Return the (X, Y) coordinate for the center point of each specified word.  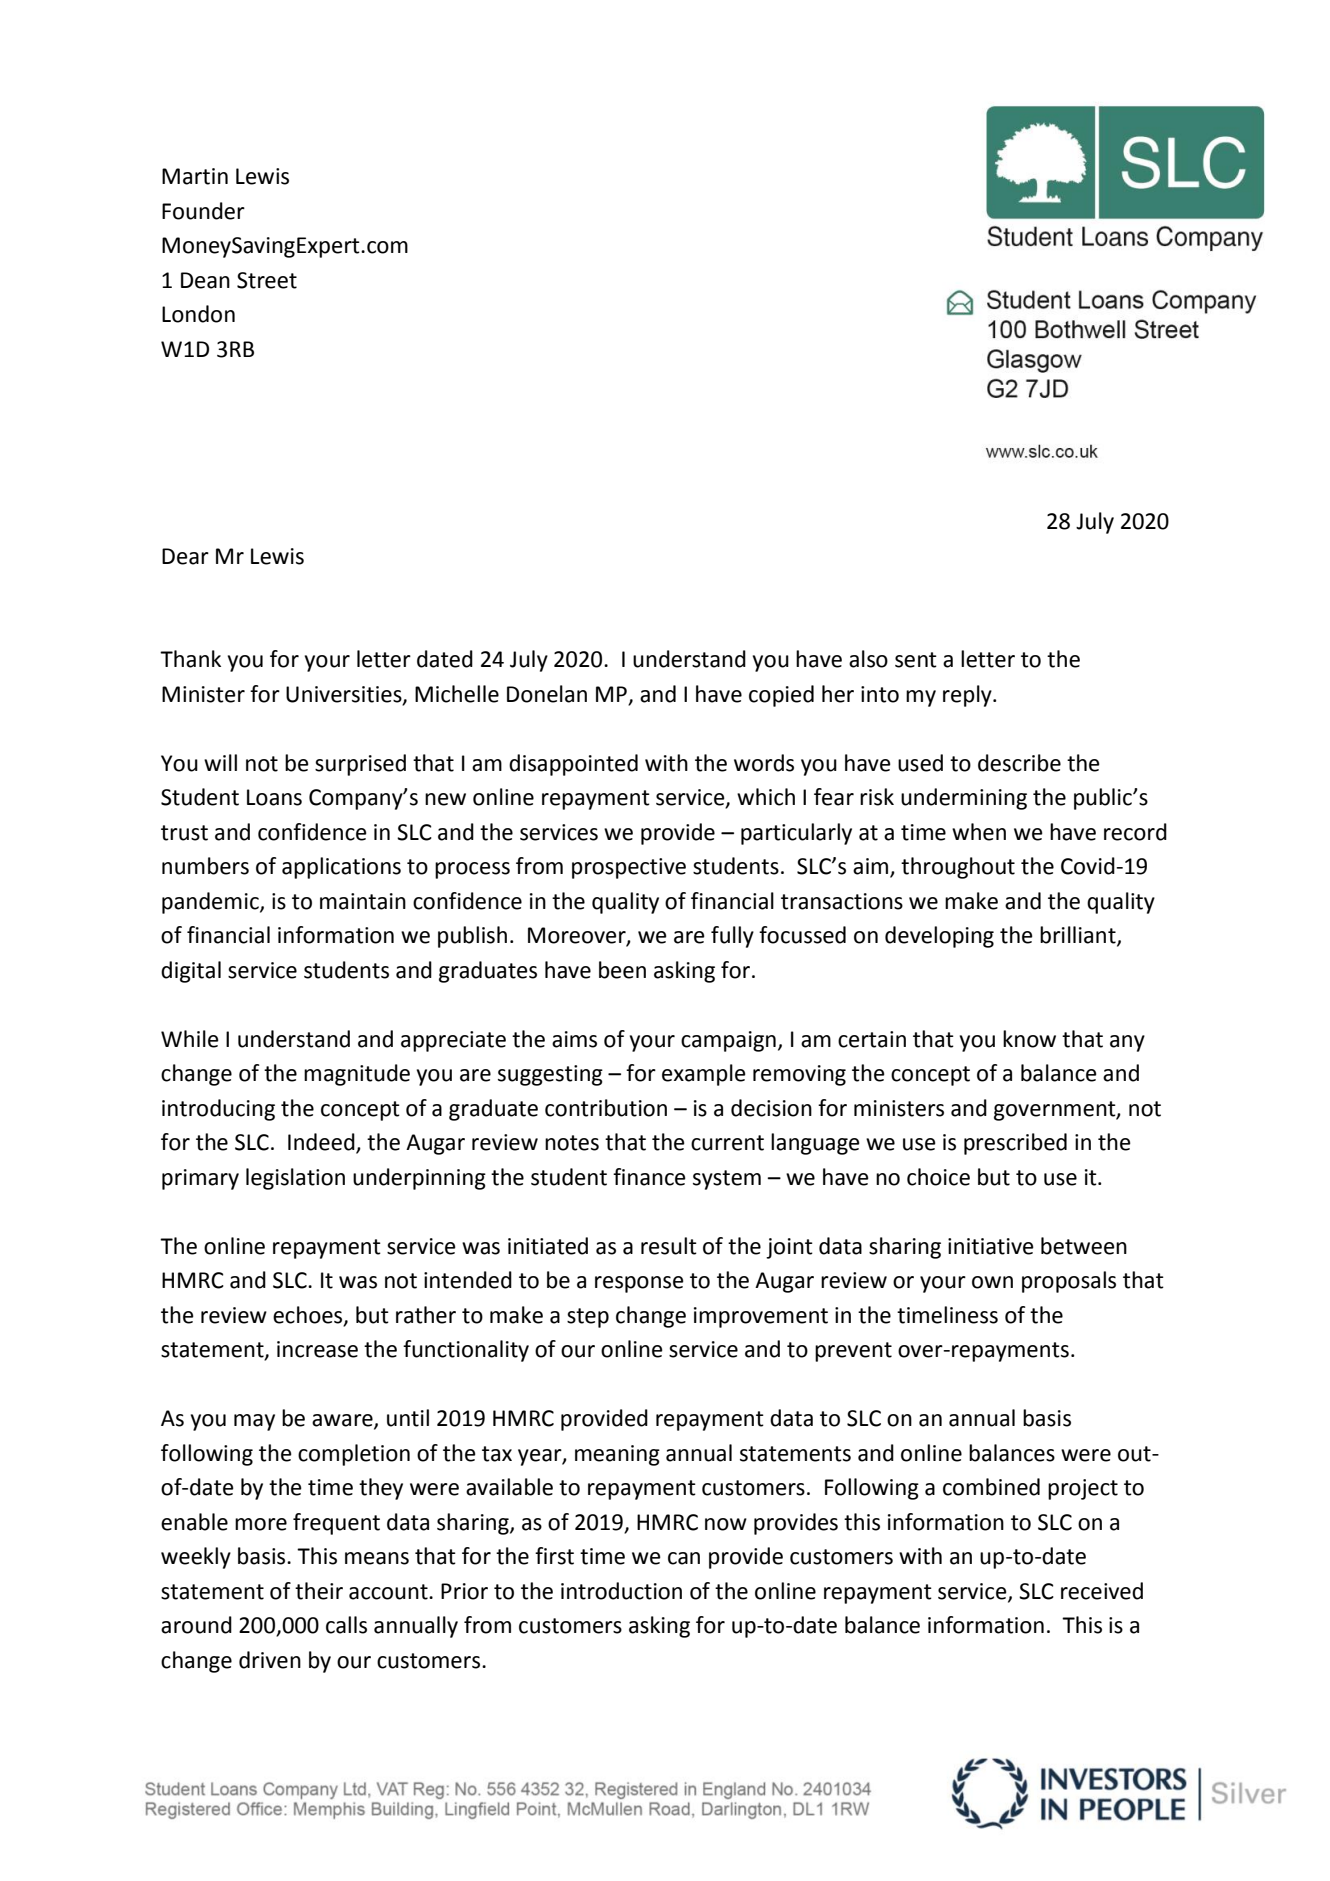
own (992, 1282)
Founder (203, 211)
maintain (363, 901)
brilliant (1079, 936)
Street (267, 280)
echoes (309, 1316)
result (669, 1246)
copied (781, 696)
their (319, 1591)
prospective (629, 868)
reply (968, 696)
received (1102, 1591)
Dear (185, 556)
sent (916, 660)
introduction (621, 1591)
